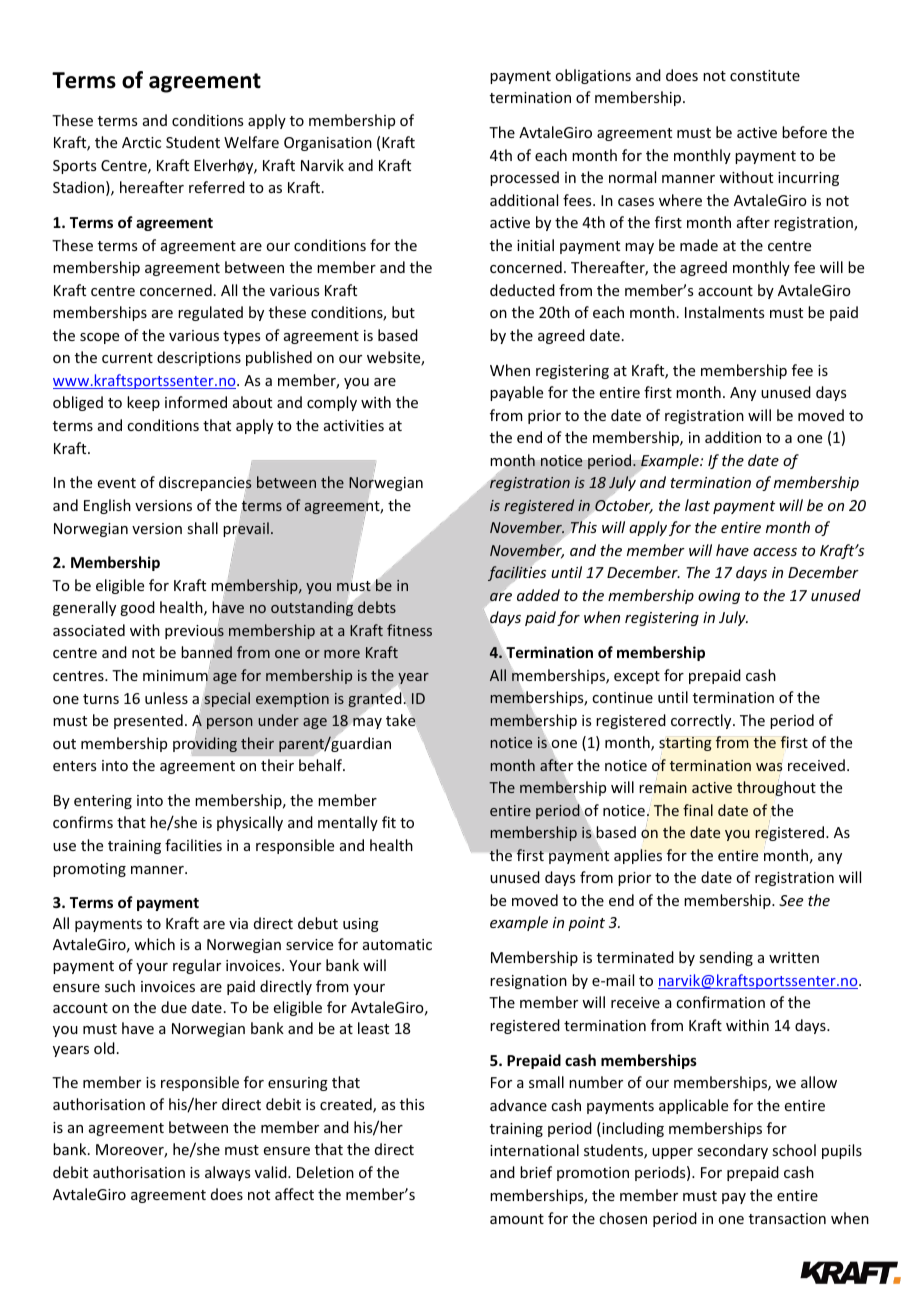  I want to click on processed, so click(524, 178).
